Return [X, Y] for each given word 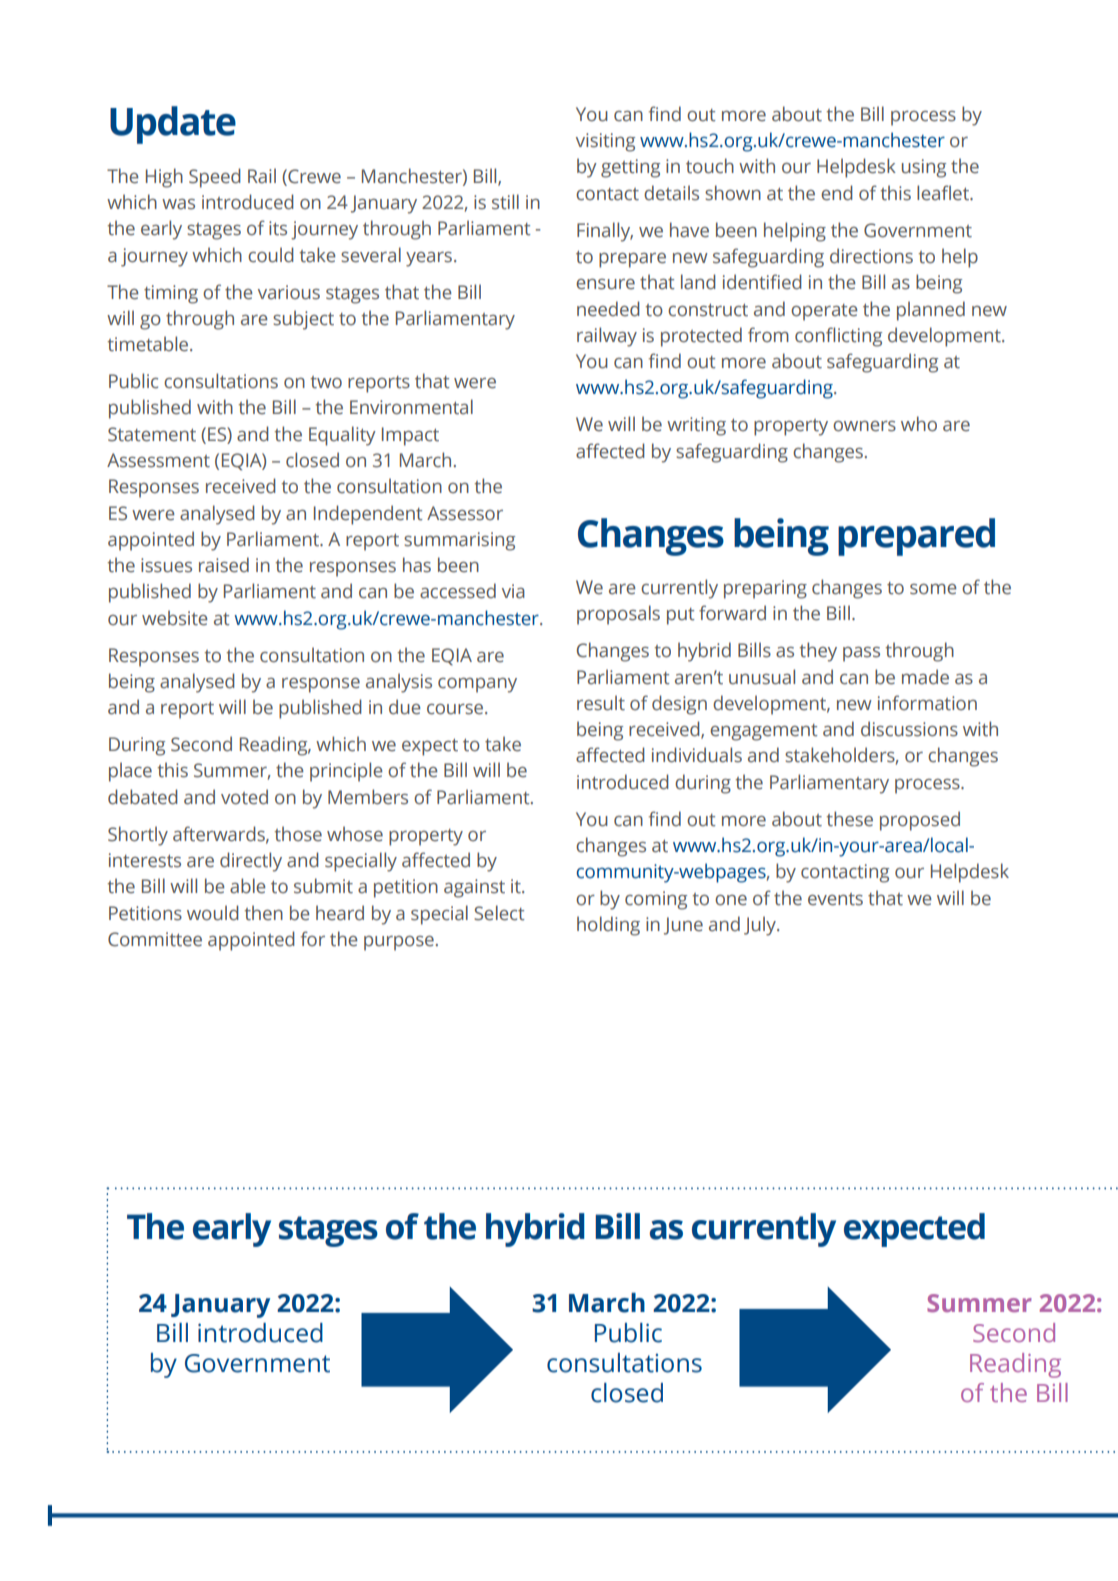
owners [864, 426]
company [477, 685]
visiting [605, 142]
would [213, 913]
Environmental [411, 407]
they [818, 652]
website [175, 618]
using [924, 168]
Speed [215, 178]
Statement [152, 434]
